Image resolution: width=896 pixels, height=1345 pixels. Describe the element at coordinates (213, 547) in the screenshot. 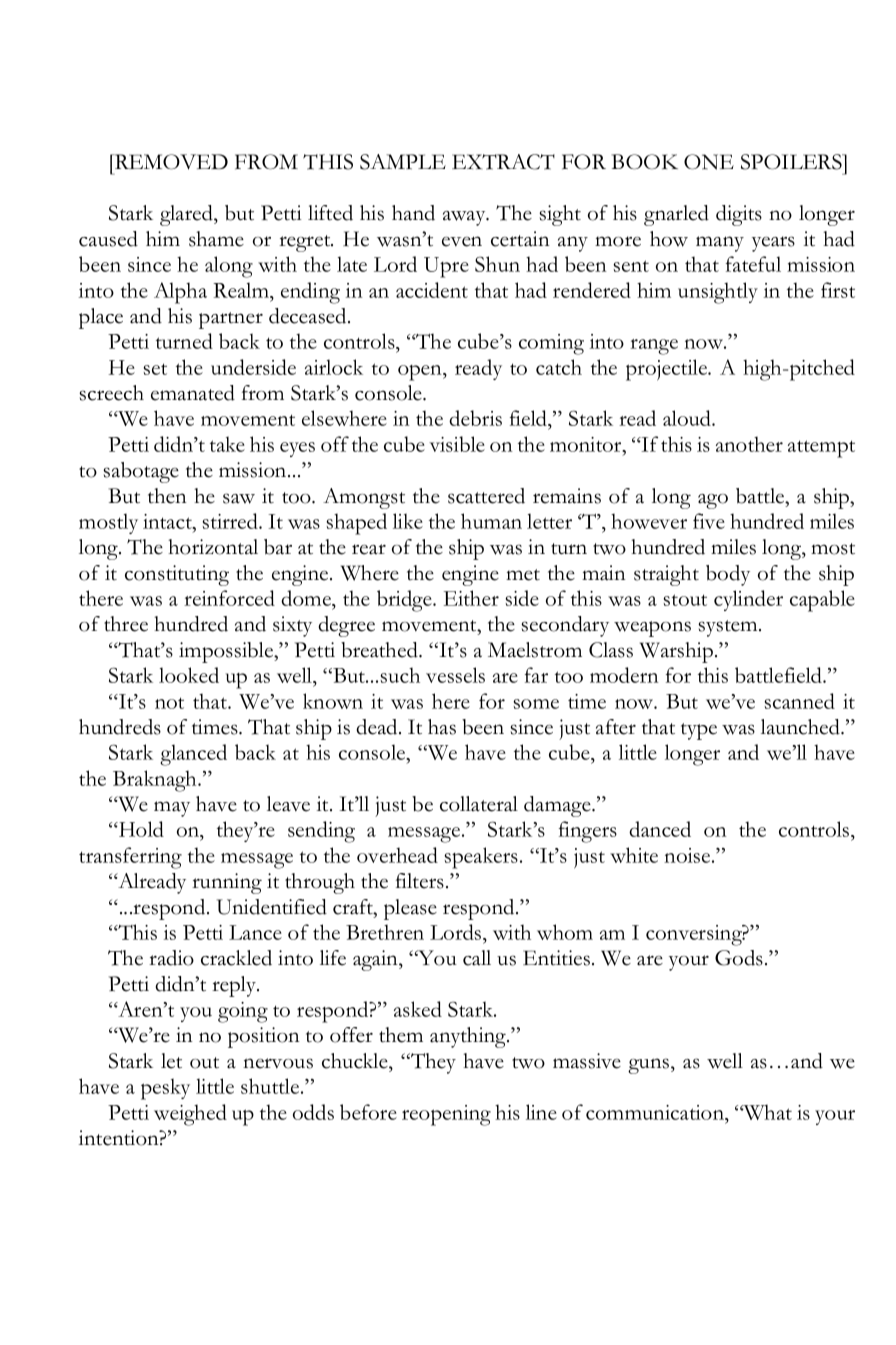

I see `horizontal` at that location.
